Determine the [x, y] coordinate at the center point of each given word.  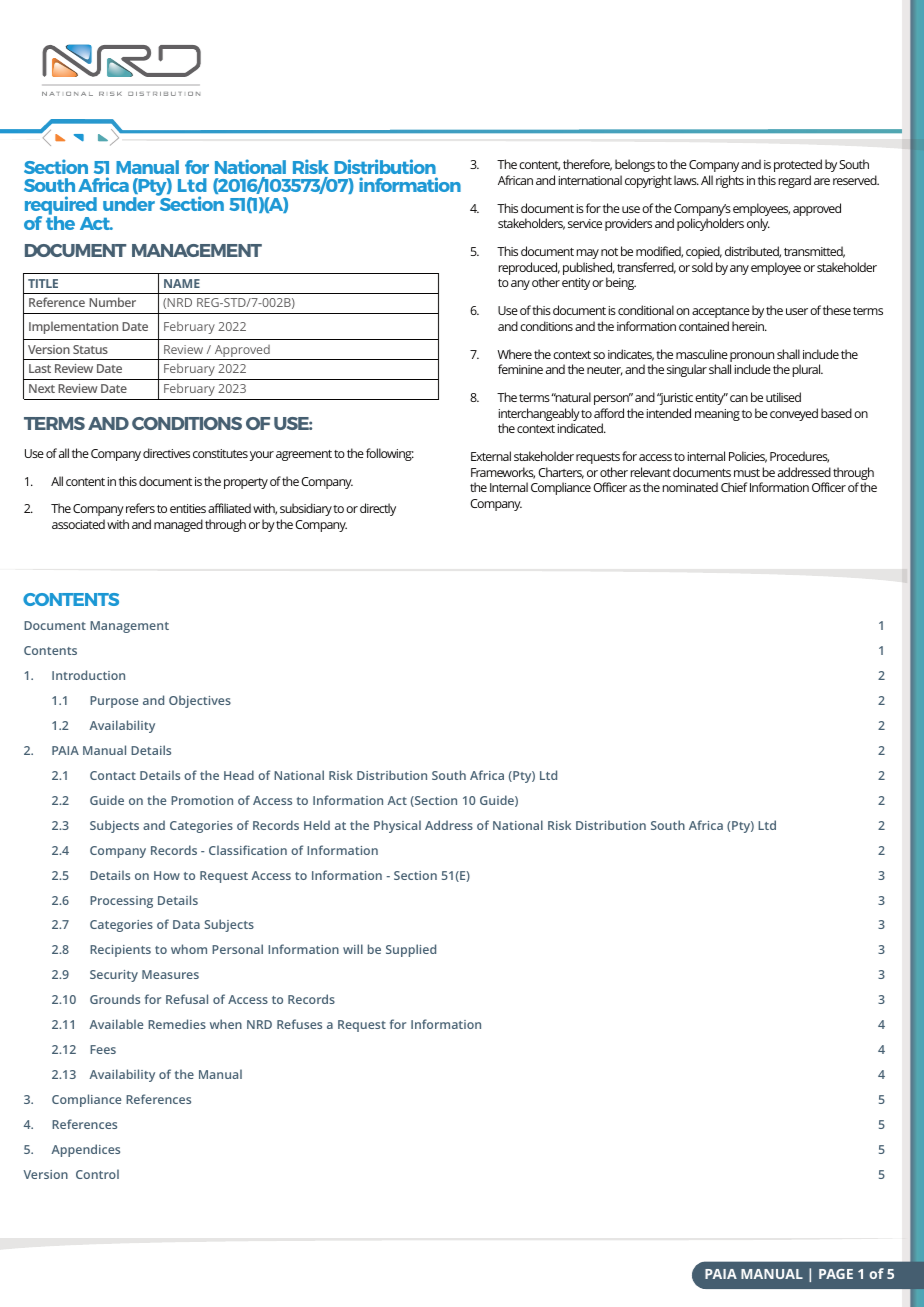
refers [140, 508]
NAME [182, 283]
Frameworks [503, 473]
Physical [397, 826]
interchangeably [540, 416]
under [129, 204]
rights [730, 181]
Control [97, 1174]
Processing [121, 902]
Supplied [411, 950]
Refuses [299, 1024]
